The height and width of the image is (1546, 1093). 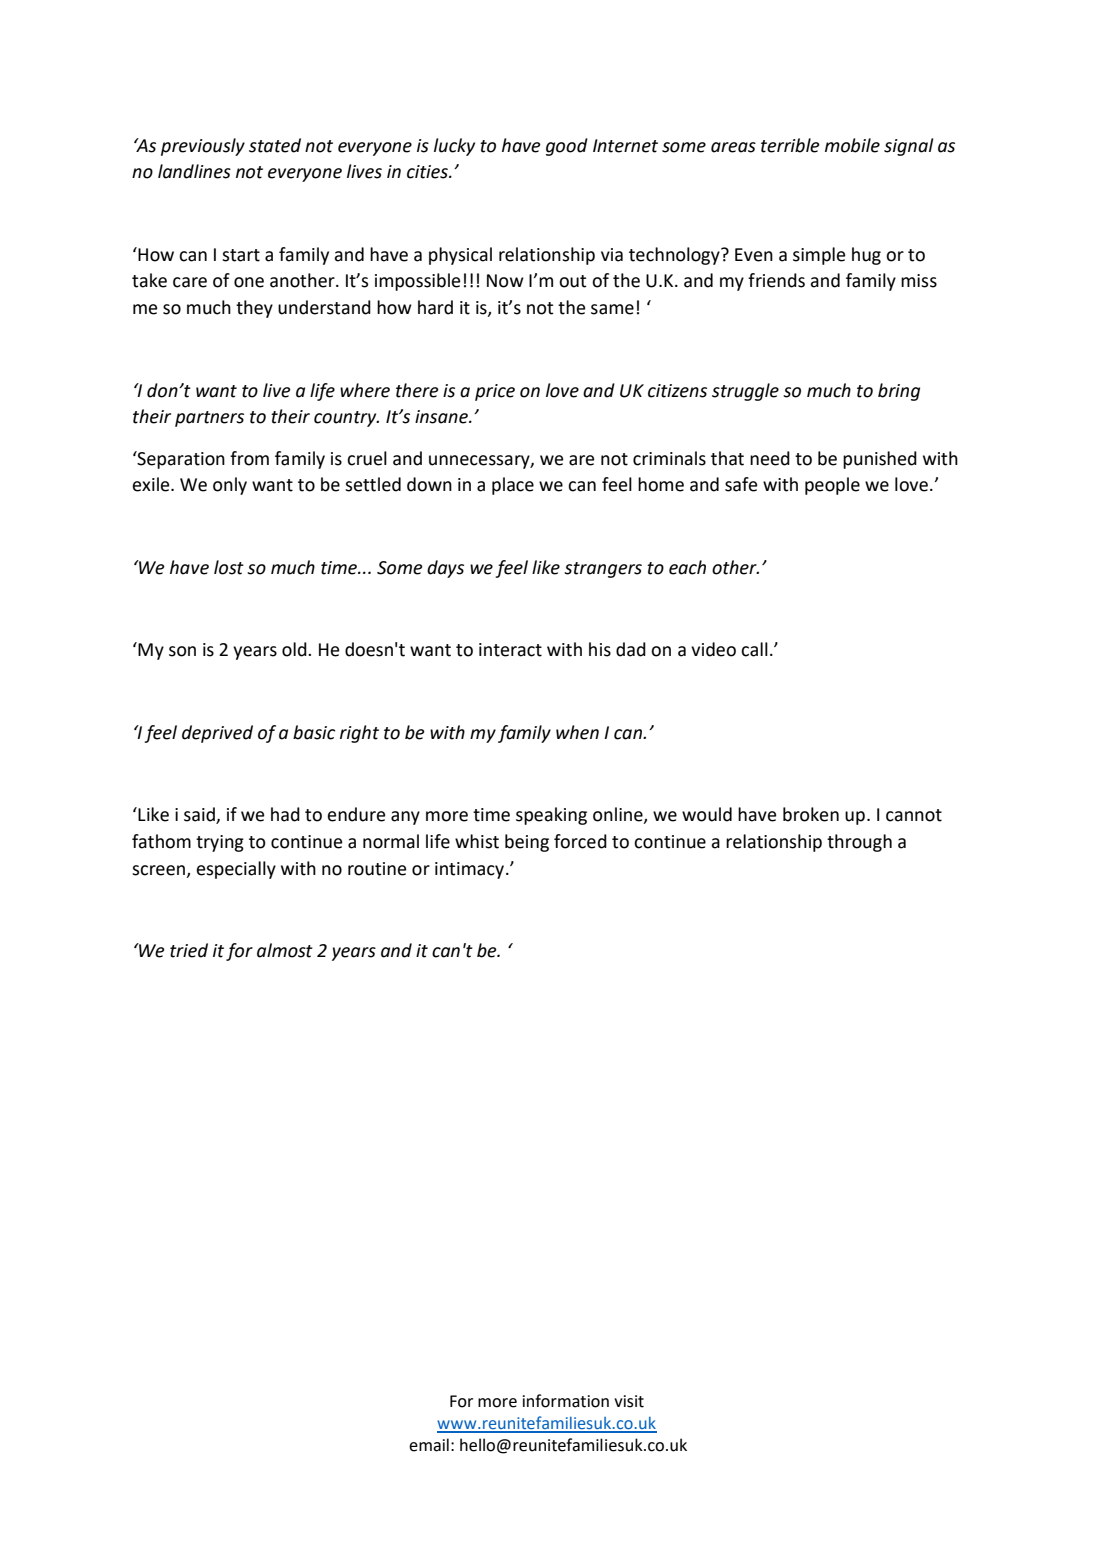 What do you see at coordinates (200, 815) in the image?
I see `said` at bounding box center [200, 815].
